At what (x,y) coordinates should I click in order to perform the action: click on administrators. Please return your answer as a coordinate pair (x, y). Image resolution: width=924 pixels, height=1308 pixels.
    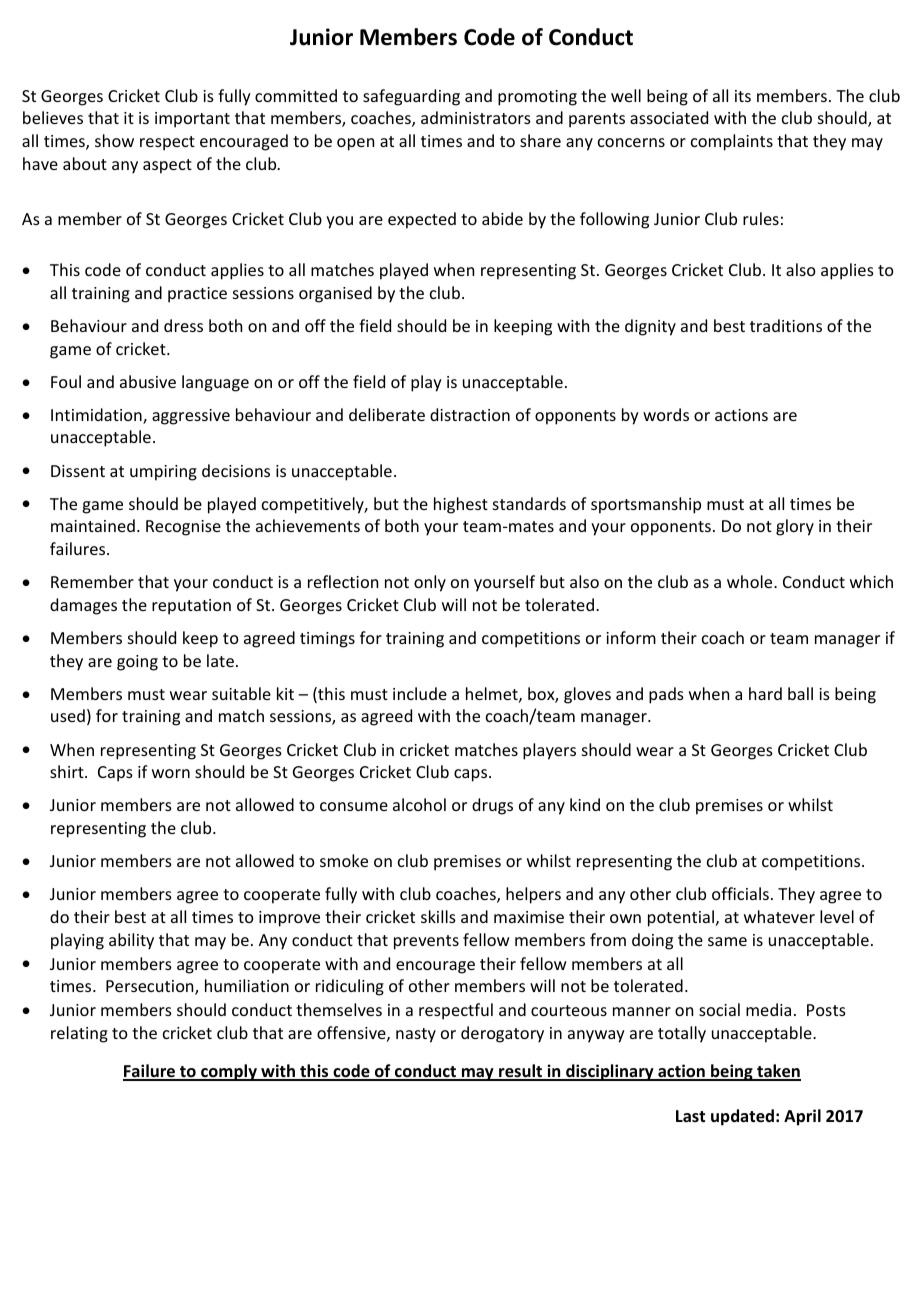
    Looking at the image, I should click on (476, 117).
